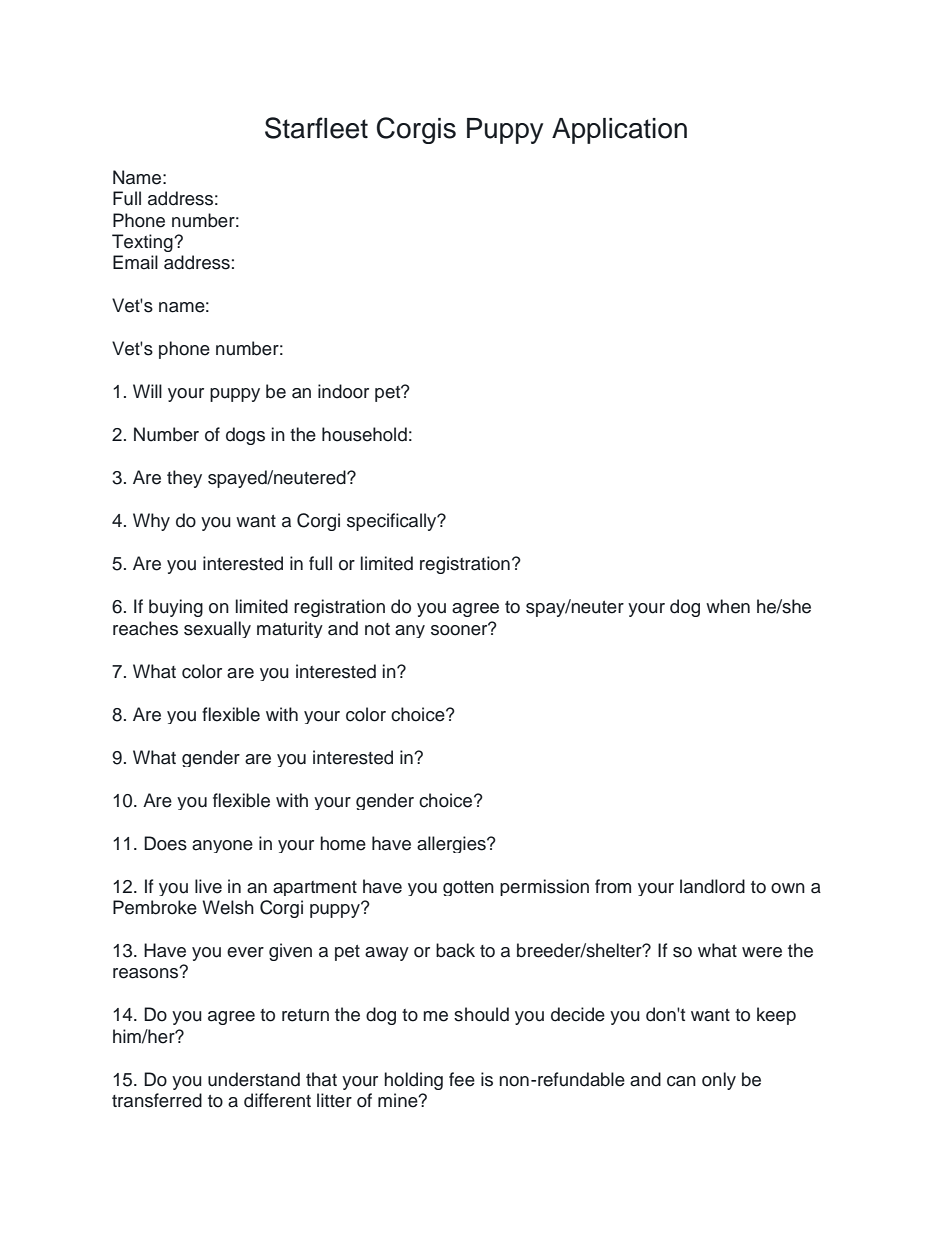  I want to click on understand, so click(254, 1079).
